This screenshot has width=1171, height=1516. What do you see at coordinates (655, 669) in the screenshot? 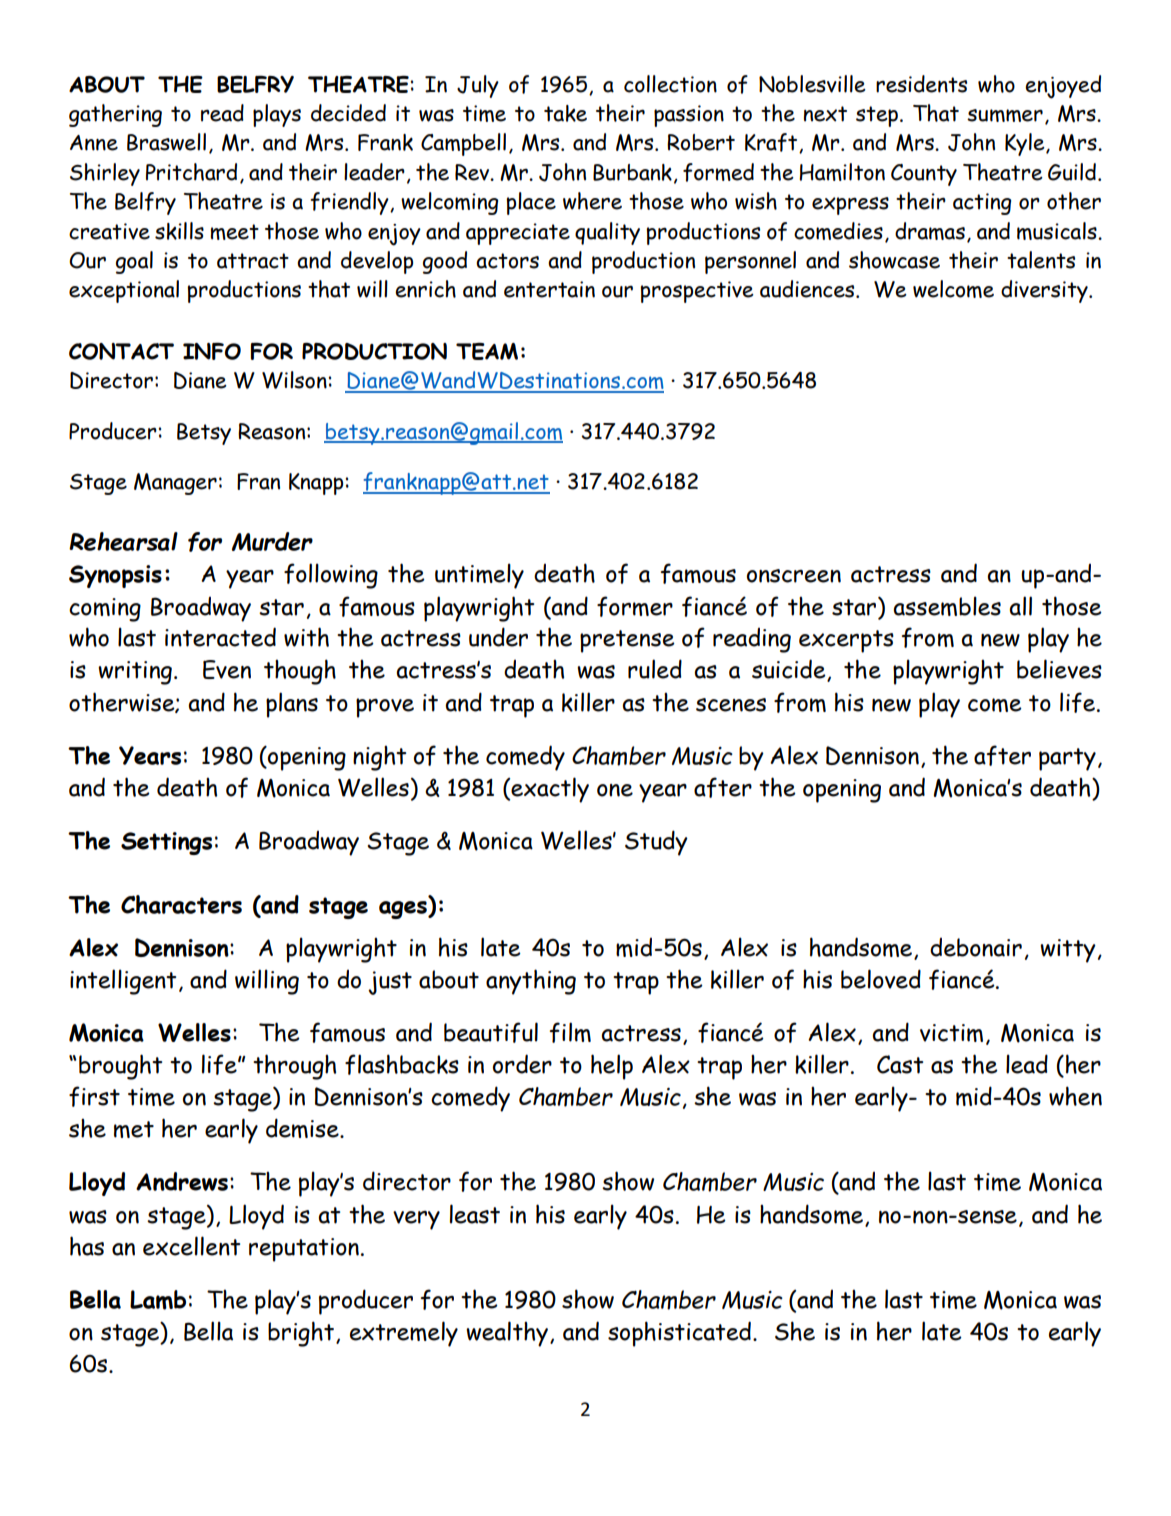
I see `ruled` at bounding box center [655, 669].
